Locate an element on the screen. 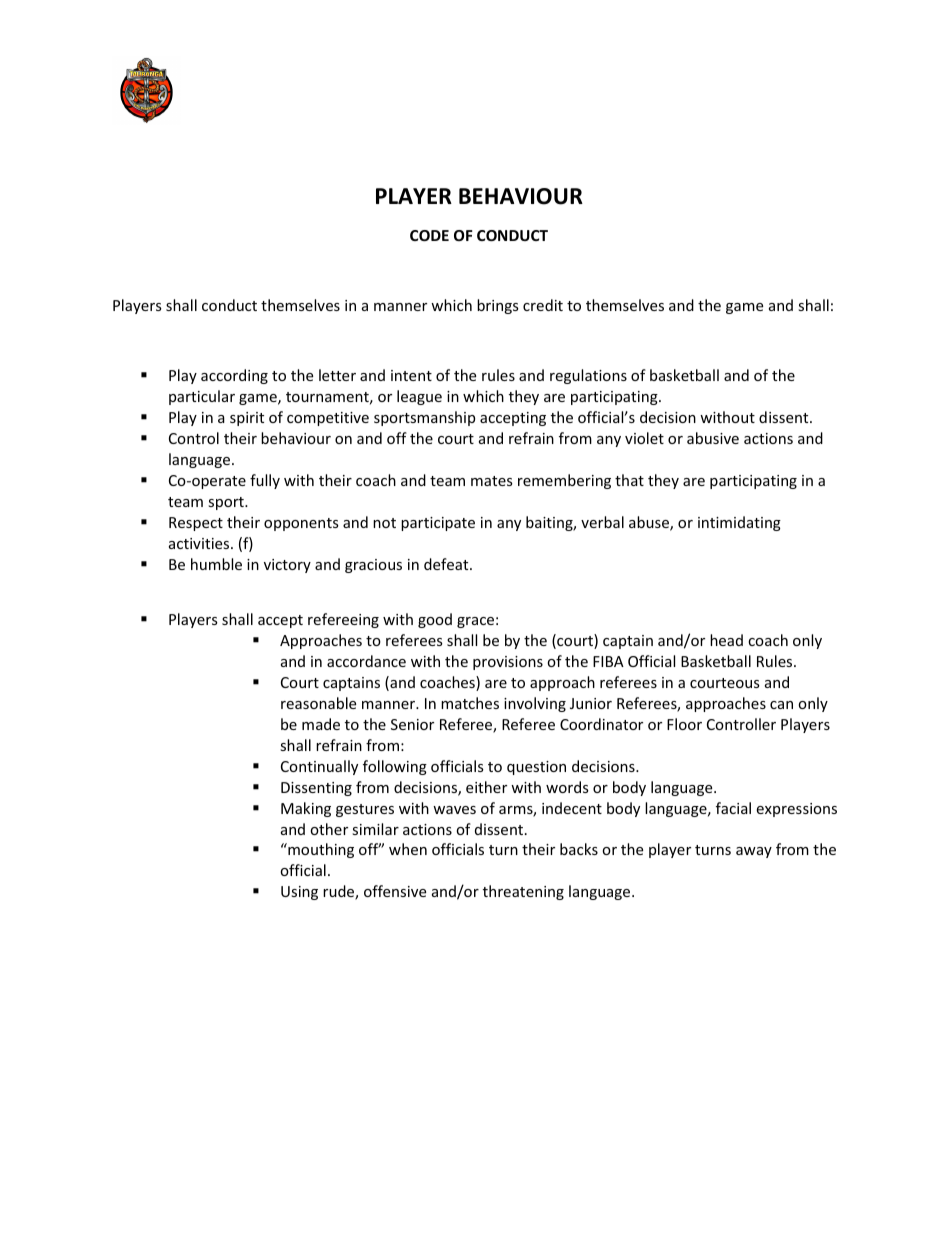 The height and width of the screenshot is (1233, 952). Using is located at coordinates (299, 893).
